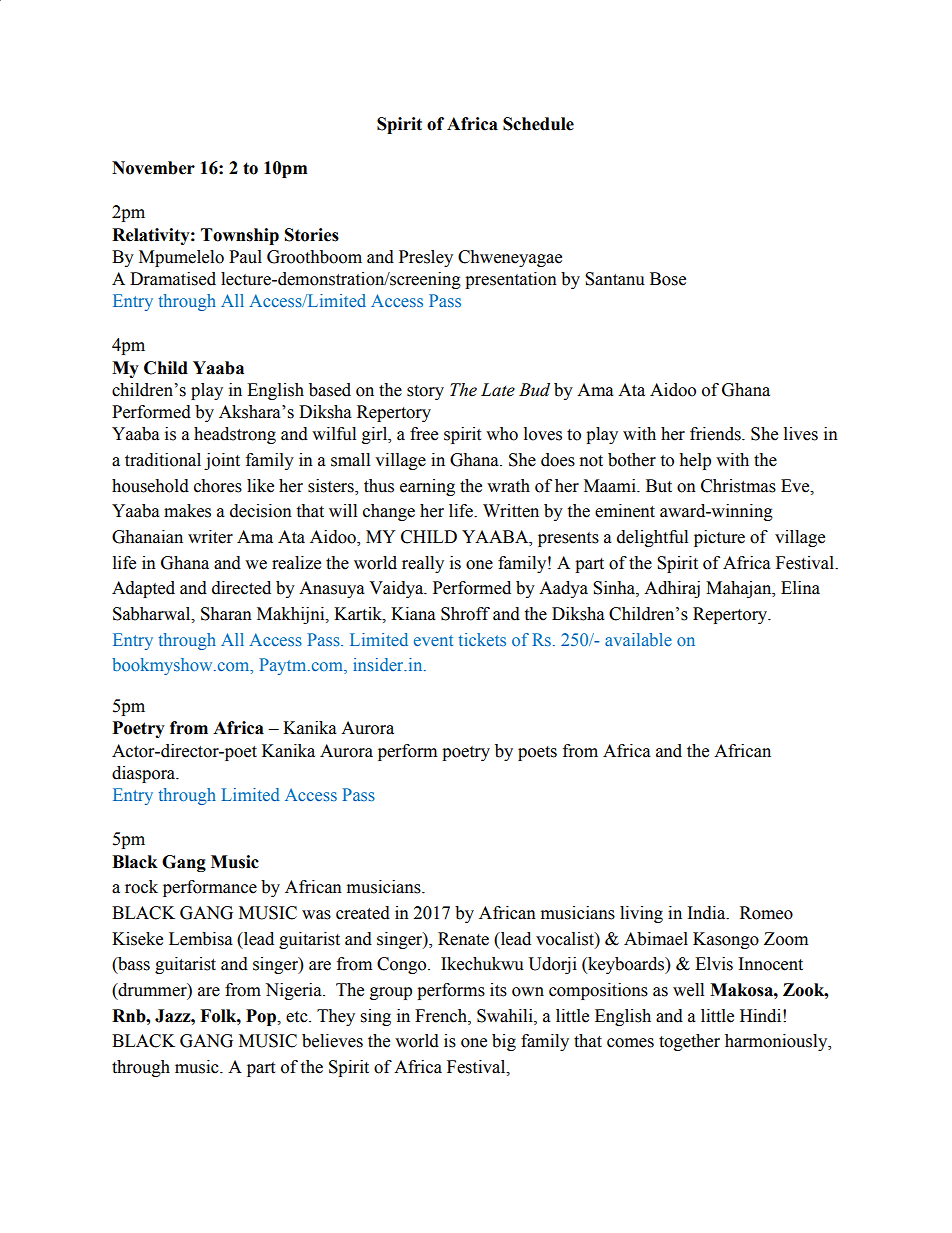 Image resolution: width=952 pixels, height=1233 pixels. Describe the element at coordinates (502, 434) in the screenshot. I see `who` at that location.
